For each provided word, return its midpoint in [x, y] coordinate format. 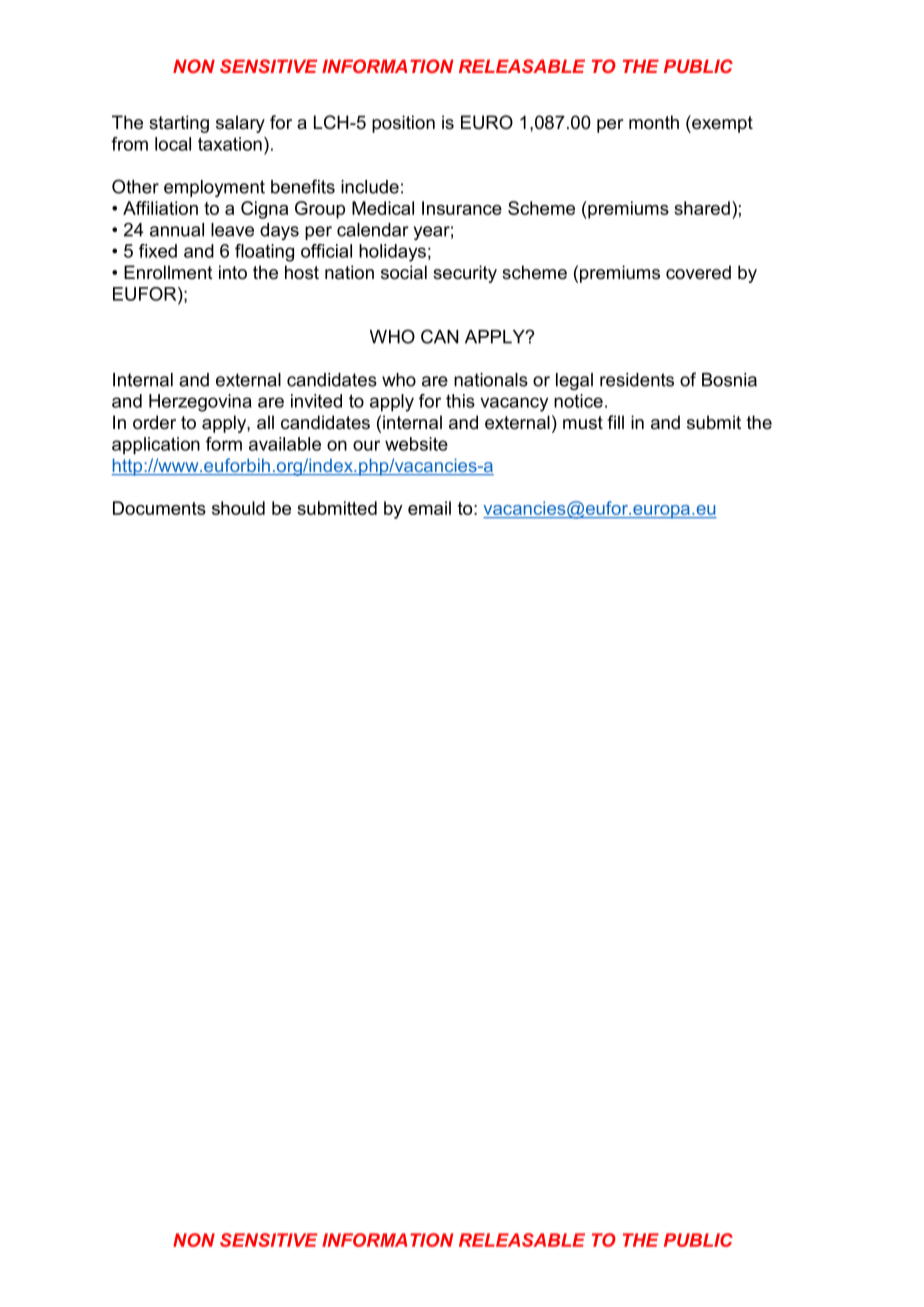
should [238, 508]
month [654, 122]
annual [177, 230]
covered [698, 272]
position [403, 124]
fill [615, 422]
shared [702, 208]
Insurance [462, 208]
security [465, 274]
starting [179, 124]
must [583, 423]
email [429, 508]
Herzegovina [200, 403]
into [233, 272]
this [460, 401]
